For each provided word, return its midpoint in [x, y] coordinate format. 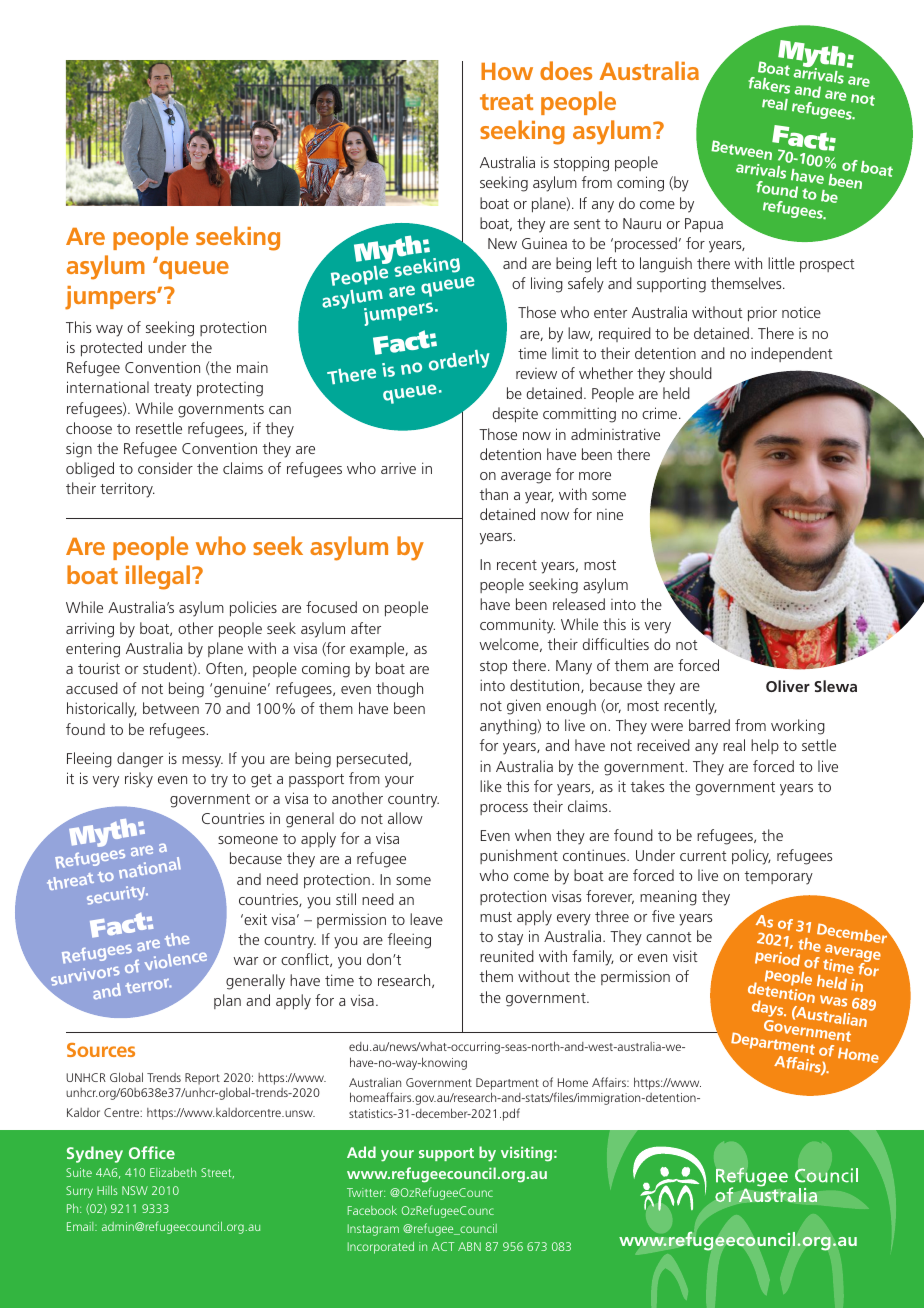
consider [165, 468]
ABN [469, 1246]
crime [661, 413]
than [494, 494]
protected [111, 349]
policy [751, 857]
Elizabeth [173, 1172]
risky [139, 780]
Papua [704, 225]
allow [405, 818]
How [507, 71]
